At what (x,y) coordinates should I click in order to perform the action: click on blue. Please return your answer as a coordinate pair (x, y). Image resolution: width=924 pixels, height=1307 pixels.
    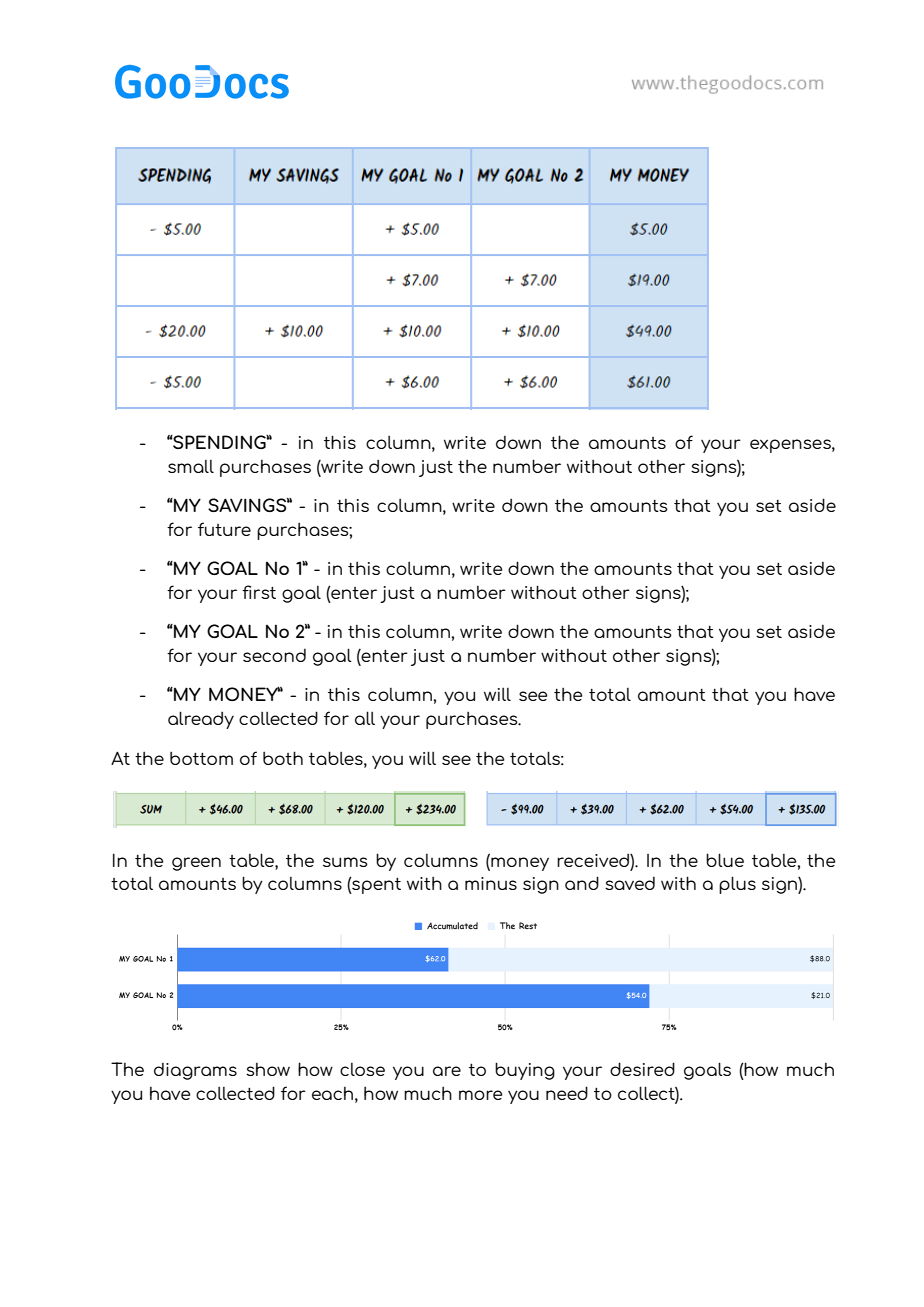
    Looking at the image, I should click on (725, 860).
